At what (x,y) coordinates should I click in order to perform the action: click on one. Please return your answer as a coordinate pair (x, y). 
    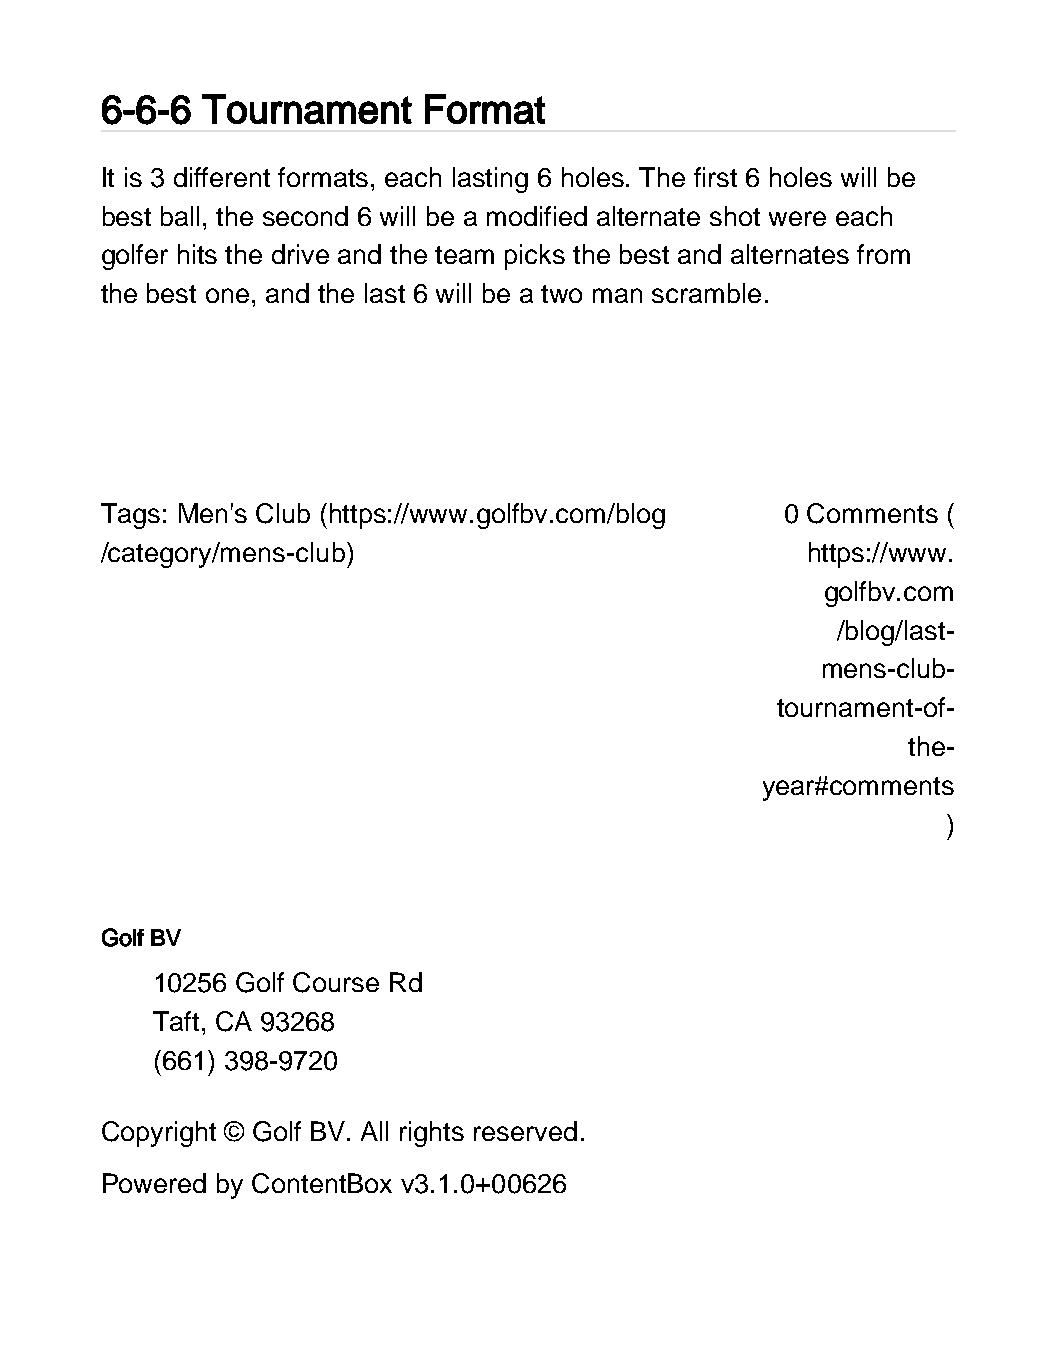
    Looking at the image, I should click on (227, 295).
